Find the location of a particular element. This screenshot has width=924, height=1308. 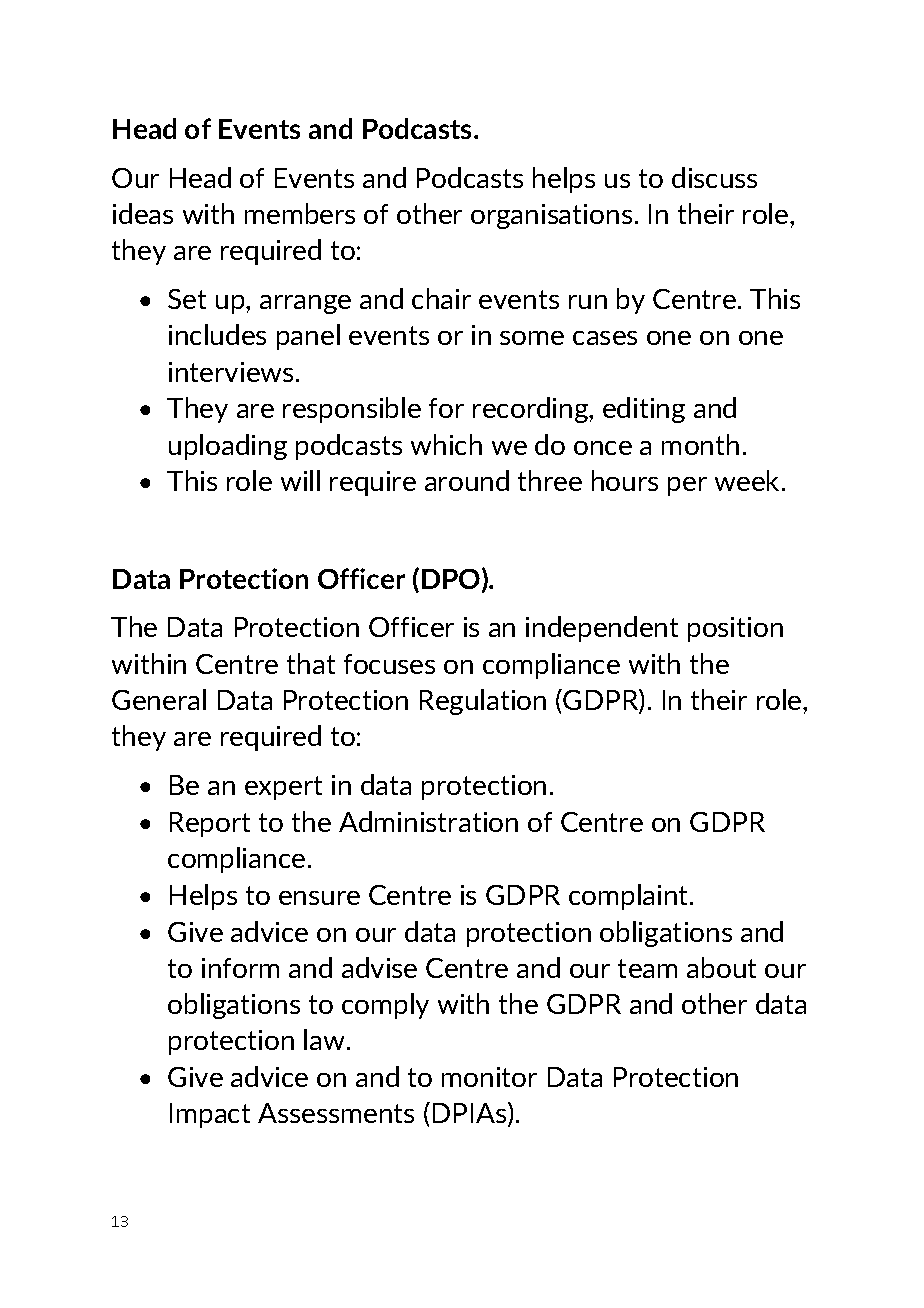

discuss is located at coordinates (714, 177).
